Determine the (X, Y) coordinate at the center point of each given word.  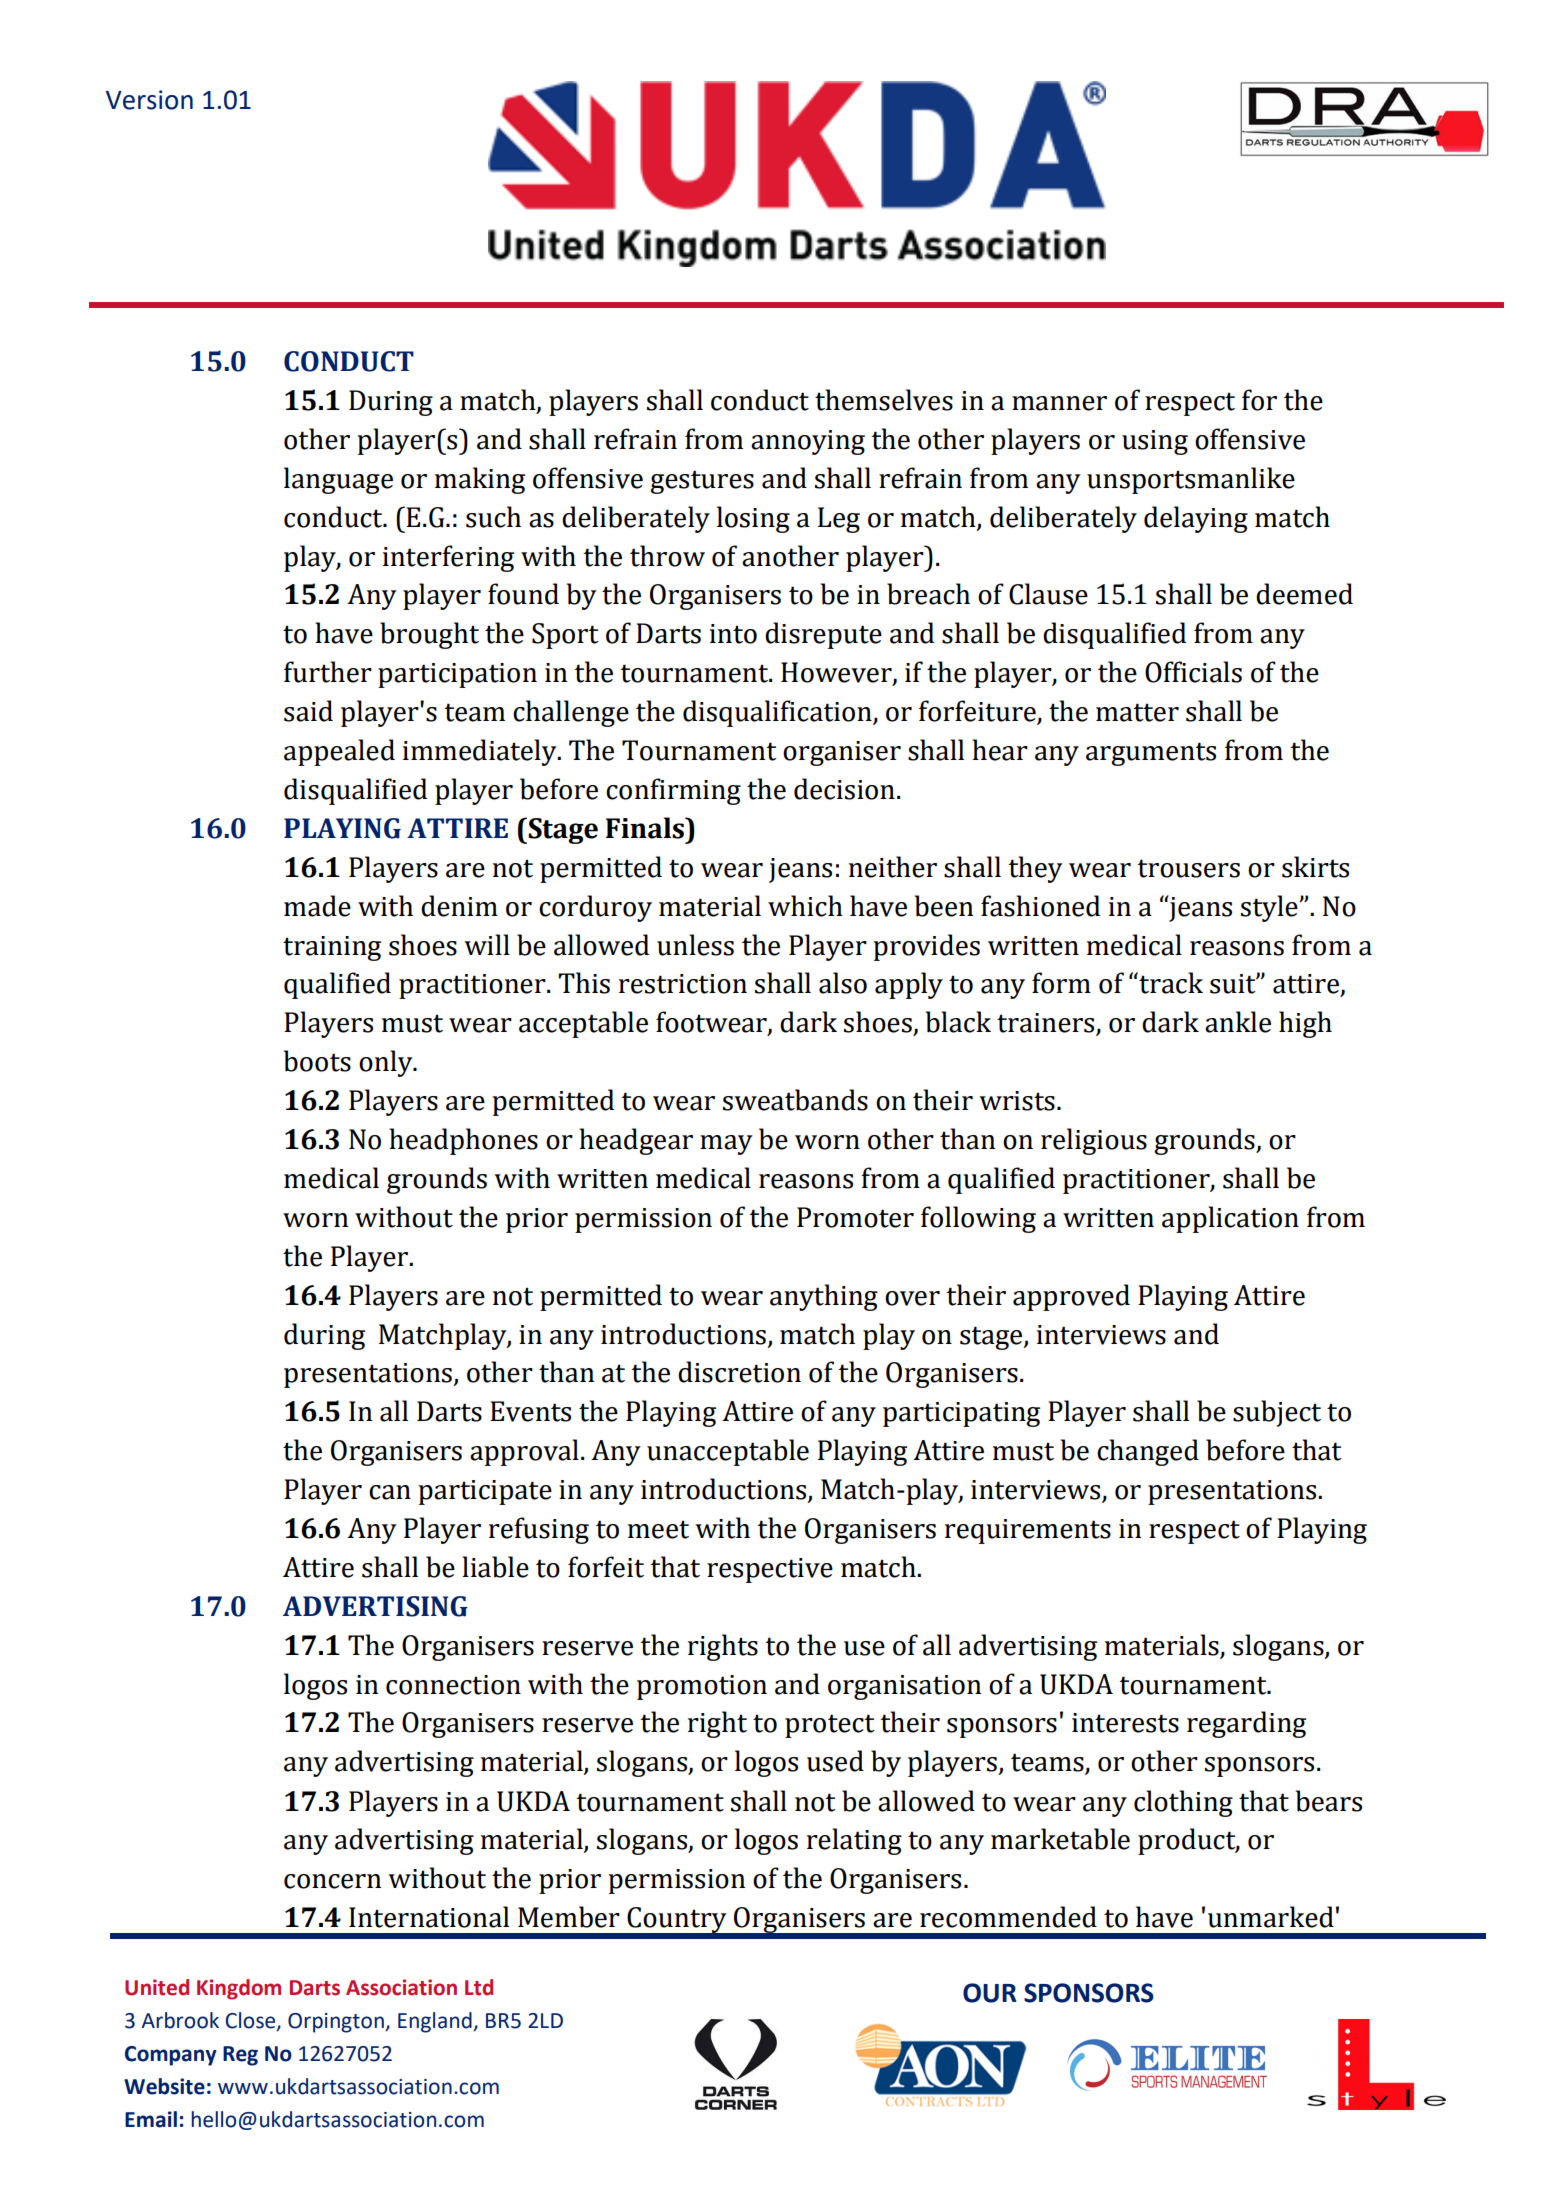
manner (1059, 403)
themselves (884, 400)
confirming (673, 791)
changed (1148, 1452)
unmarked (1271, 1917)
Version (149, 100)
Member (569, 1917)
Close (251, 2021)
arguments (1151, 754)
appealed (339, 752)
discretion (739, 1372)
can (390, 1492)
